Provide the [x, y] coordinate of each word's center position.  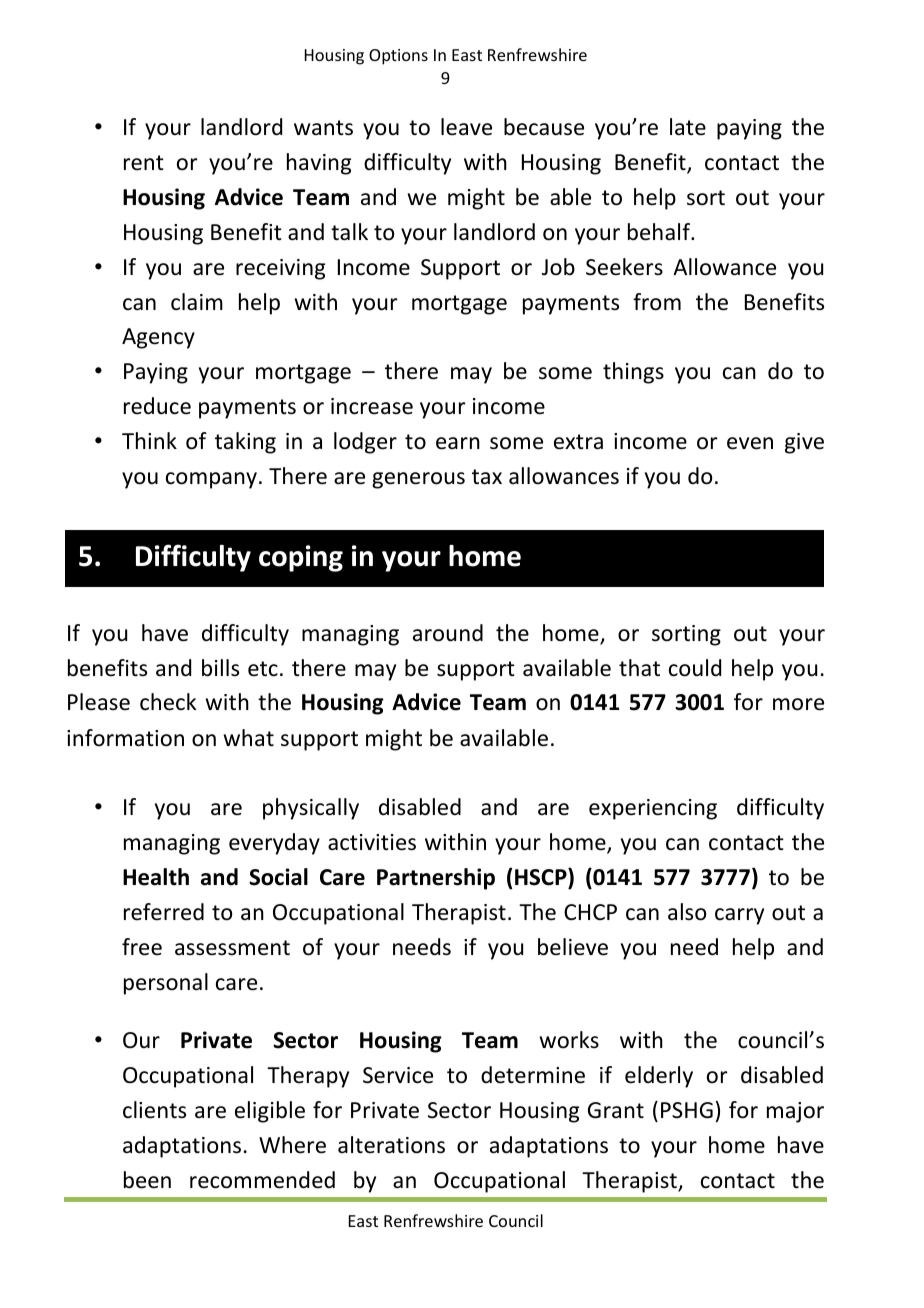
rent [144, 163]
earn [458, 443]
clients [154, 1110]
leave [466, 127]
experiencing [653, 809]
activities [372, 842]
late [688, 127]
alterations [391, 1145]
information [125, 738]
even [750, 443]
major [795, 1112]
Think [149, 440]
